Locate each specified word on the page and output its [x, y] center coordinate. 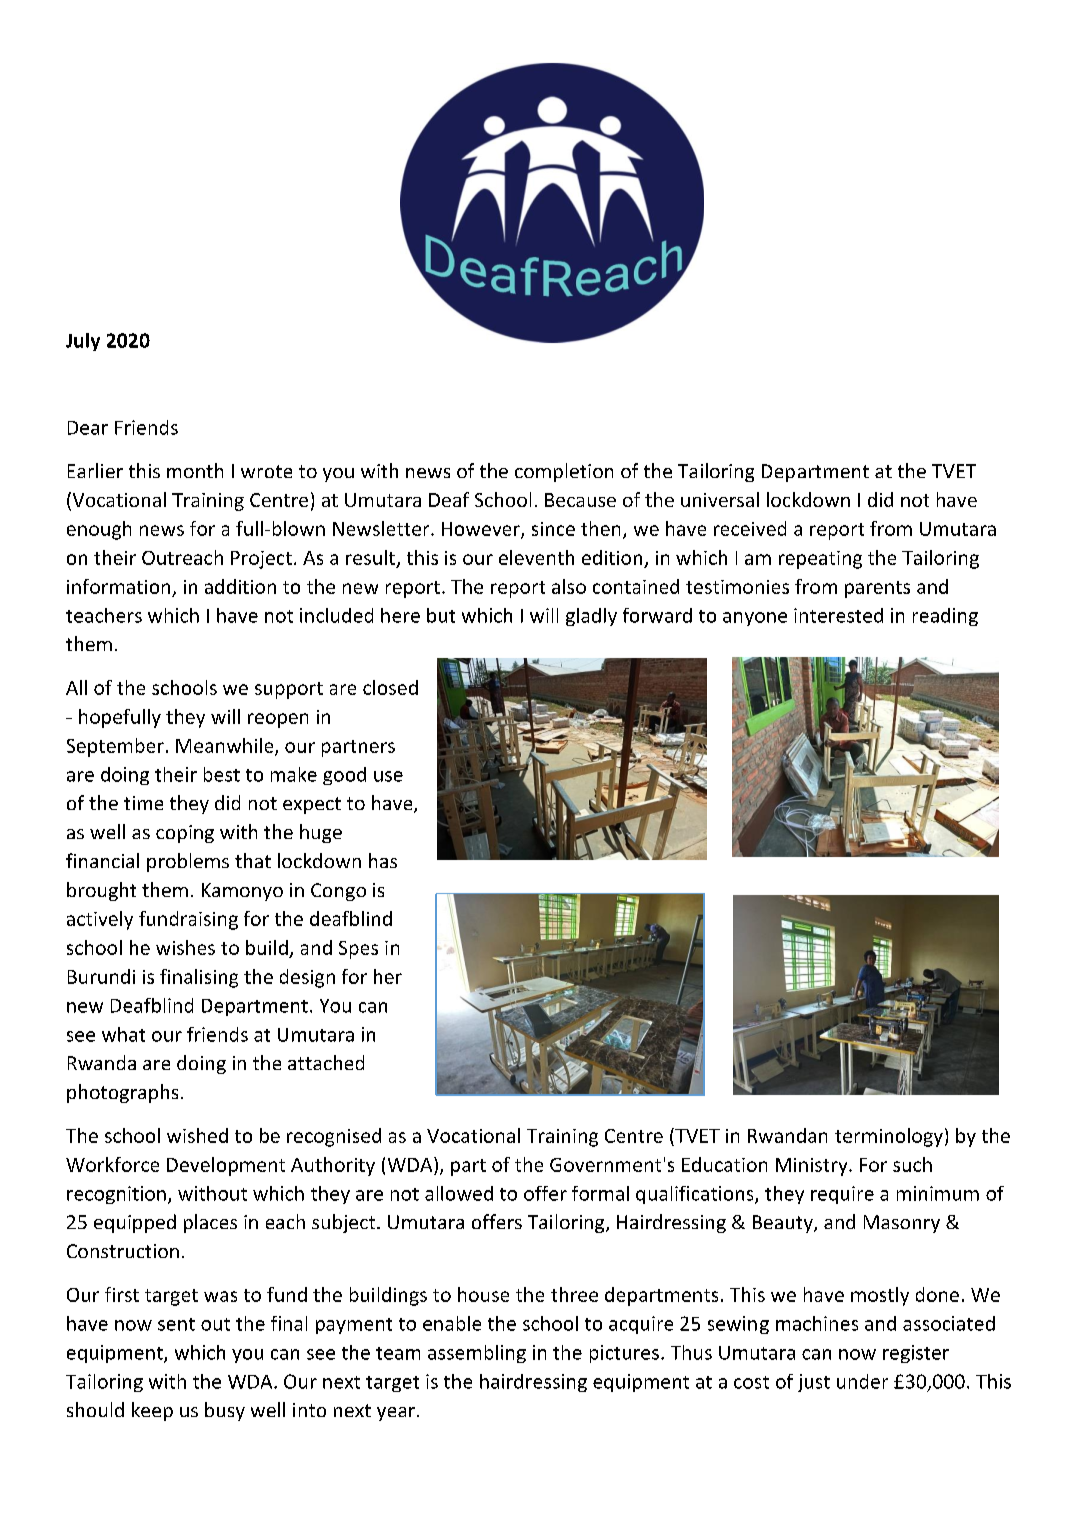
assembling [477, 1354]
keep [152, 1411]
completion [564, 472]
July [83, 342]
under [862, 1381]
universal [720, 499]
